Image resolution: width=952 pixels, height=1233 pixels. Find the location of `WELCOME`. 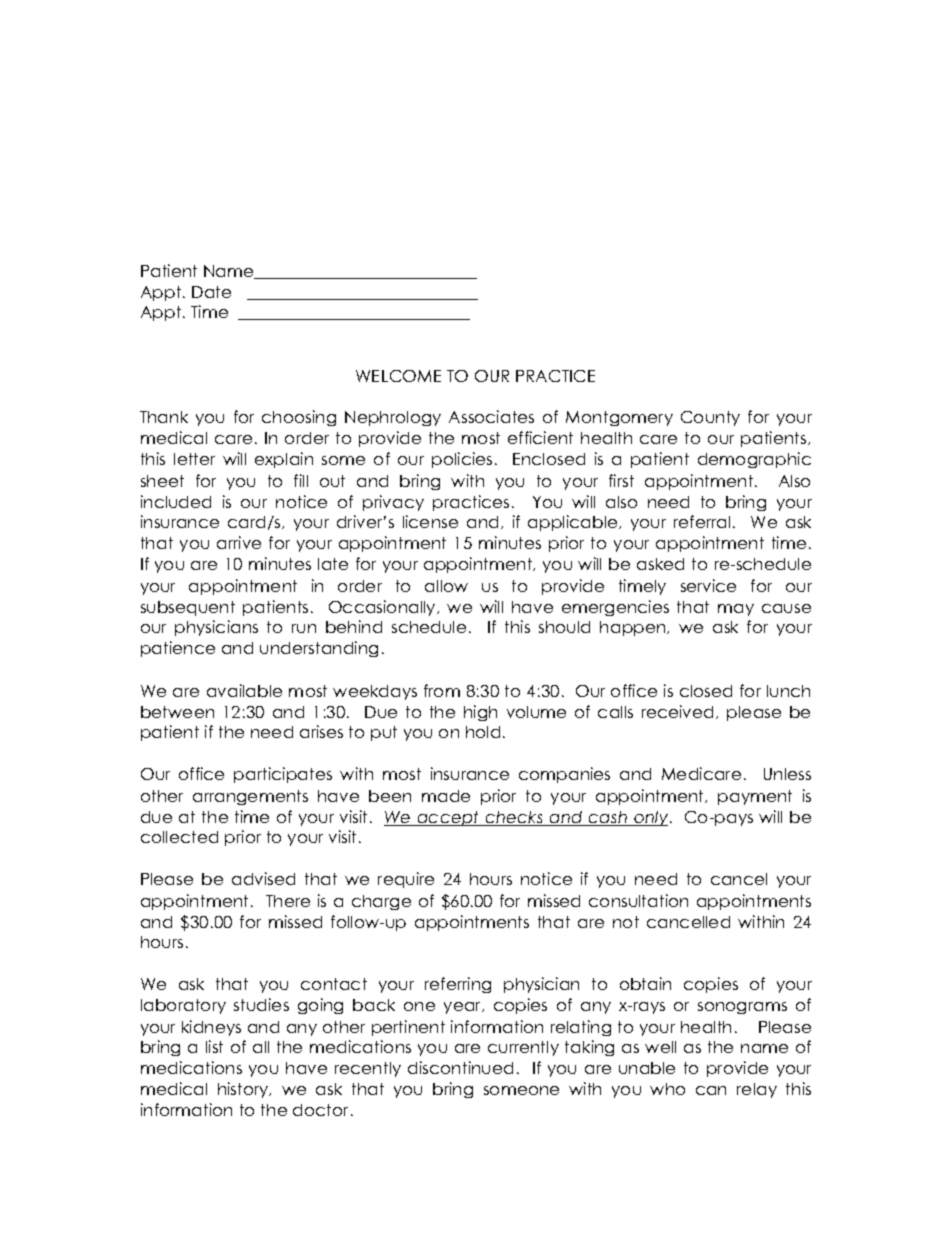

WELCOME is located at coordinates (398, 376).
